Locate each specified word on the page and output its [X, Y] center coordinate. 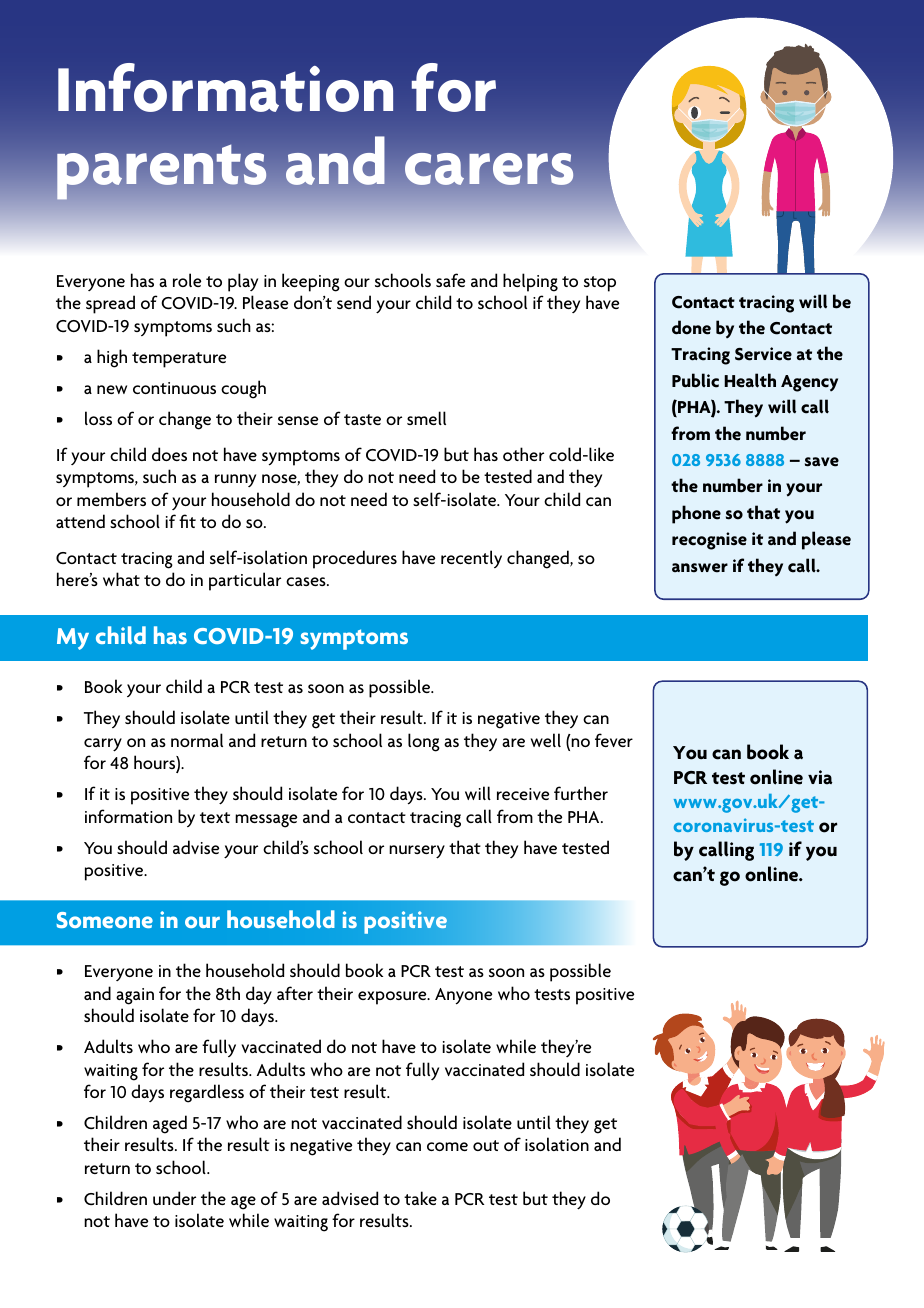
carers [489, 169]
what [121, 579]
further [581, 793]
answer [700, 568]
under [174, 1198]
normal [197, 740]
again [135, 996]
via [820, 777]
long [424, 742]
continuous [174, 388]
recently [471, 559]
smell [426, 418]
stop [600, 284]
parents [161, 172]
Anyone [463, 996]
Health [750, 380]
